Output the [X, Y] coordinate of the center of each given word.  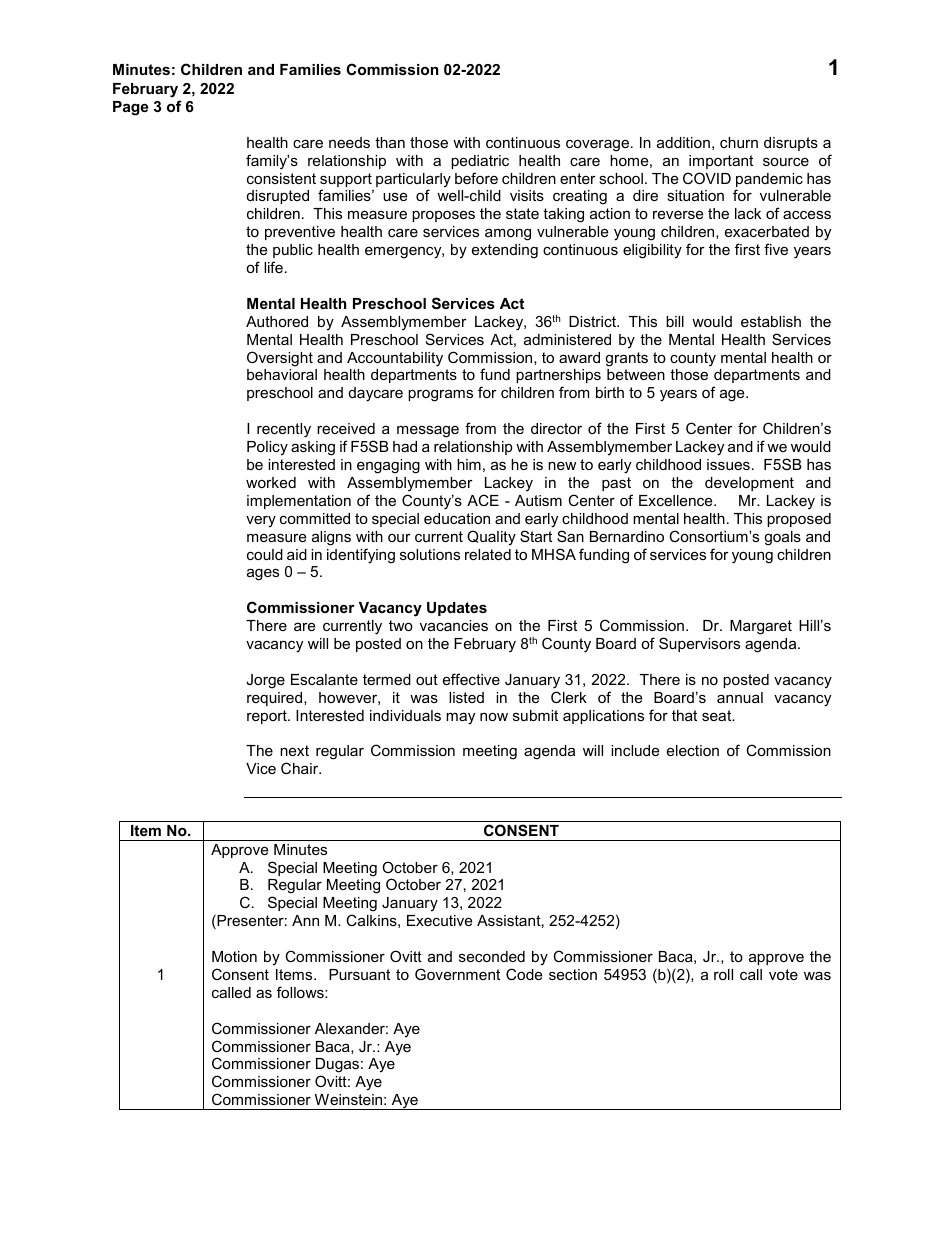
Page [130, 108]
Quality [491, 538]
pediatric [480, 162]
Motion [234, 956]
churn [739, 142]
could [265, 554]
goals [782, 538]
